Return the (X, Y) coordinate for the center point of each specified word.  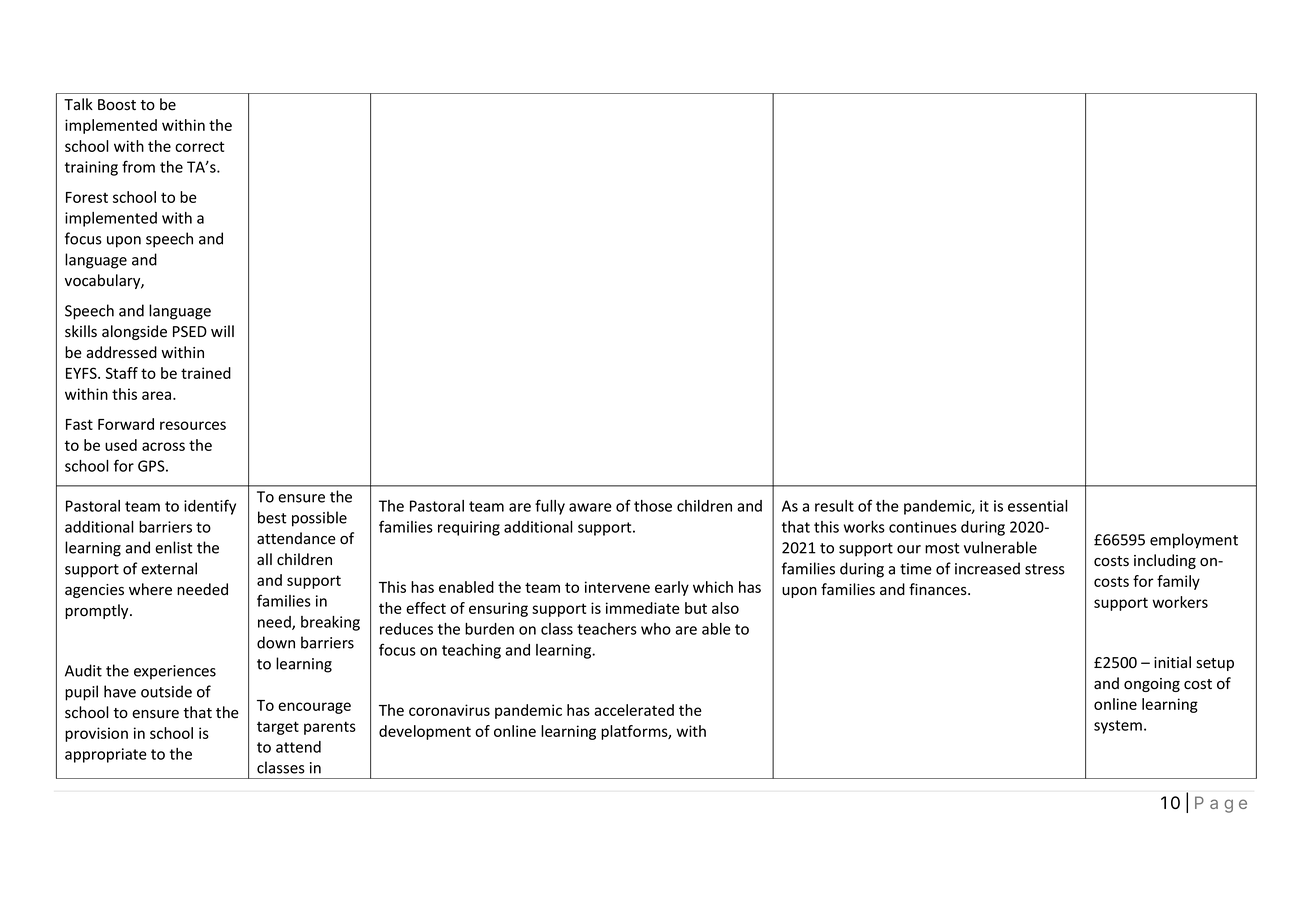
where (150, 589)
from (138, 166)
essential (1038, 506)
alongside (134, 332)
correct (199, 146)
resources (193, 425)
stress (1045, 569)
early (672, 588)
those (653, 506)
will (222, 331)
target (278, 728)
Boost (117, 105)
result (834, 506)
